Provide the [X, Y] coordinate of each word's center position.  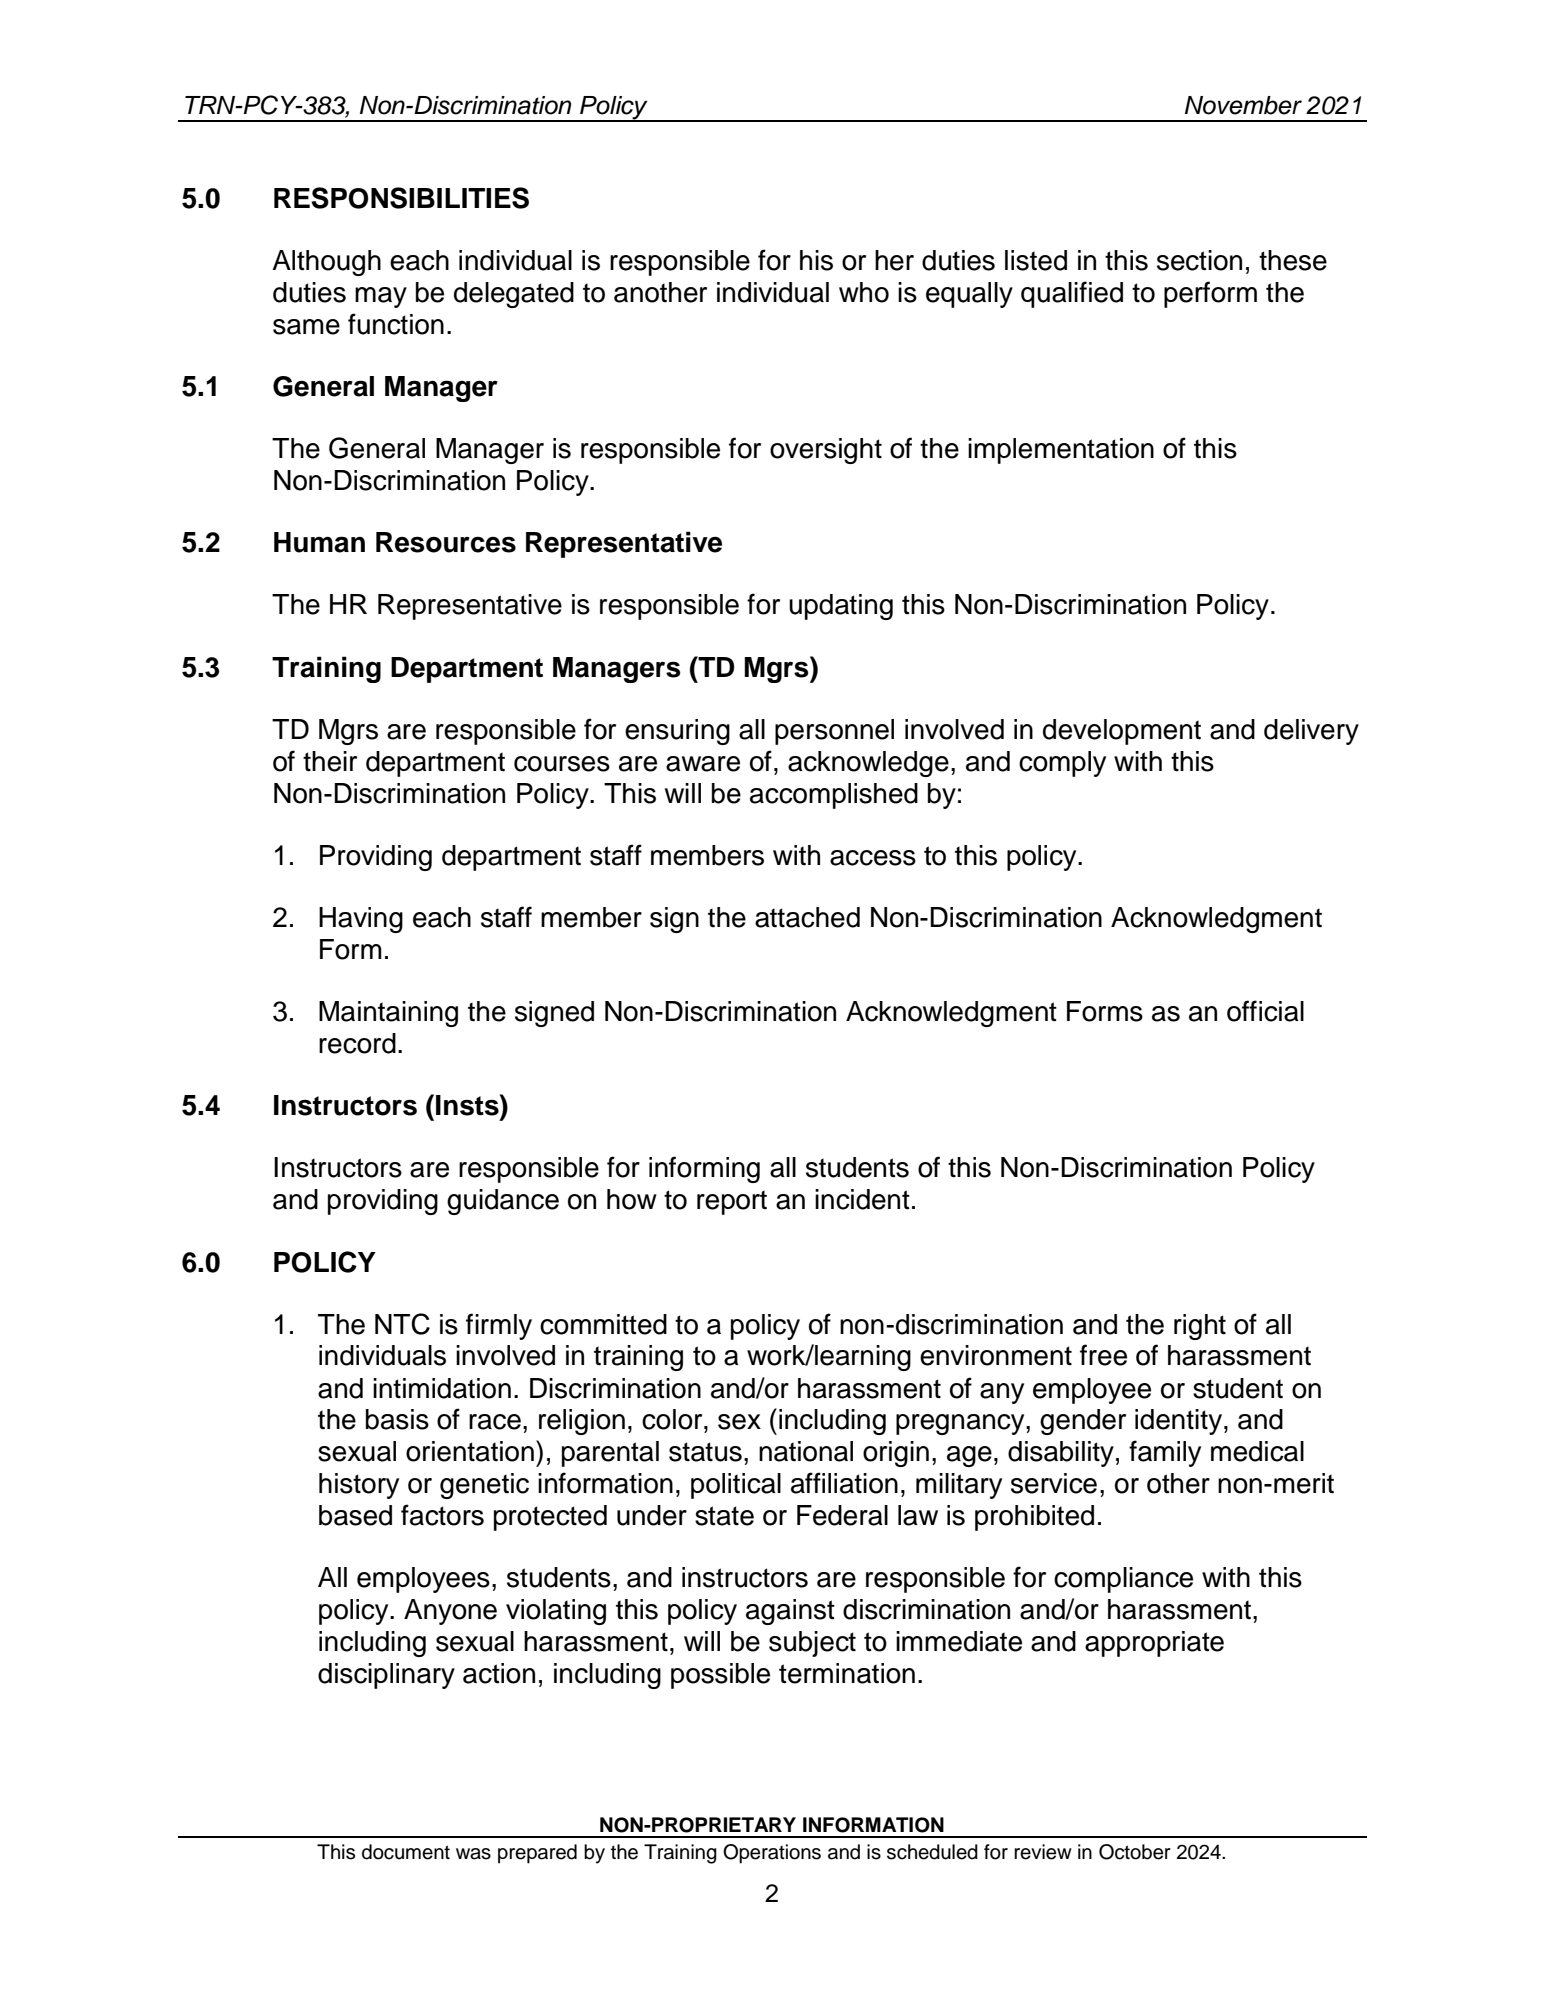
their [330, 761]
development [1122, 732]
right [1200, 1327]
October [1135, 1852]
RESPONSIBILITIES [401, 198]
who [864, 292]
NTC [402, 1324]
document [406, 1852]
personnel [834, 732]
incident [862, 1199]
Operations [772, 1854]
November [1243, 105]
